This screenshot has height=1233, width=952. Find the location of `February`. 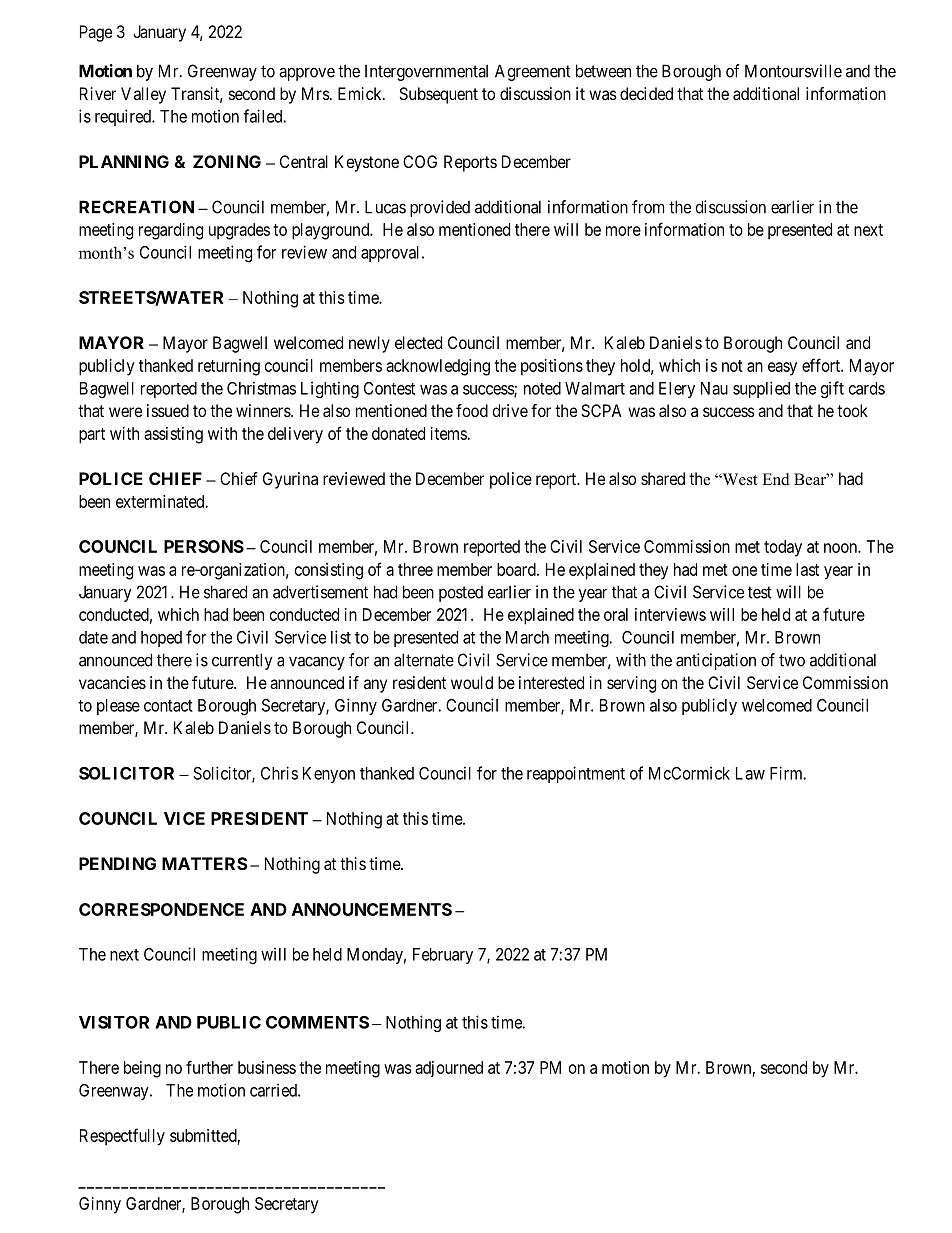

February is located at coordinates (443, 956).
